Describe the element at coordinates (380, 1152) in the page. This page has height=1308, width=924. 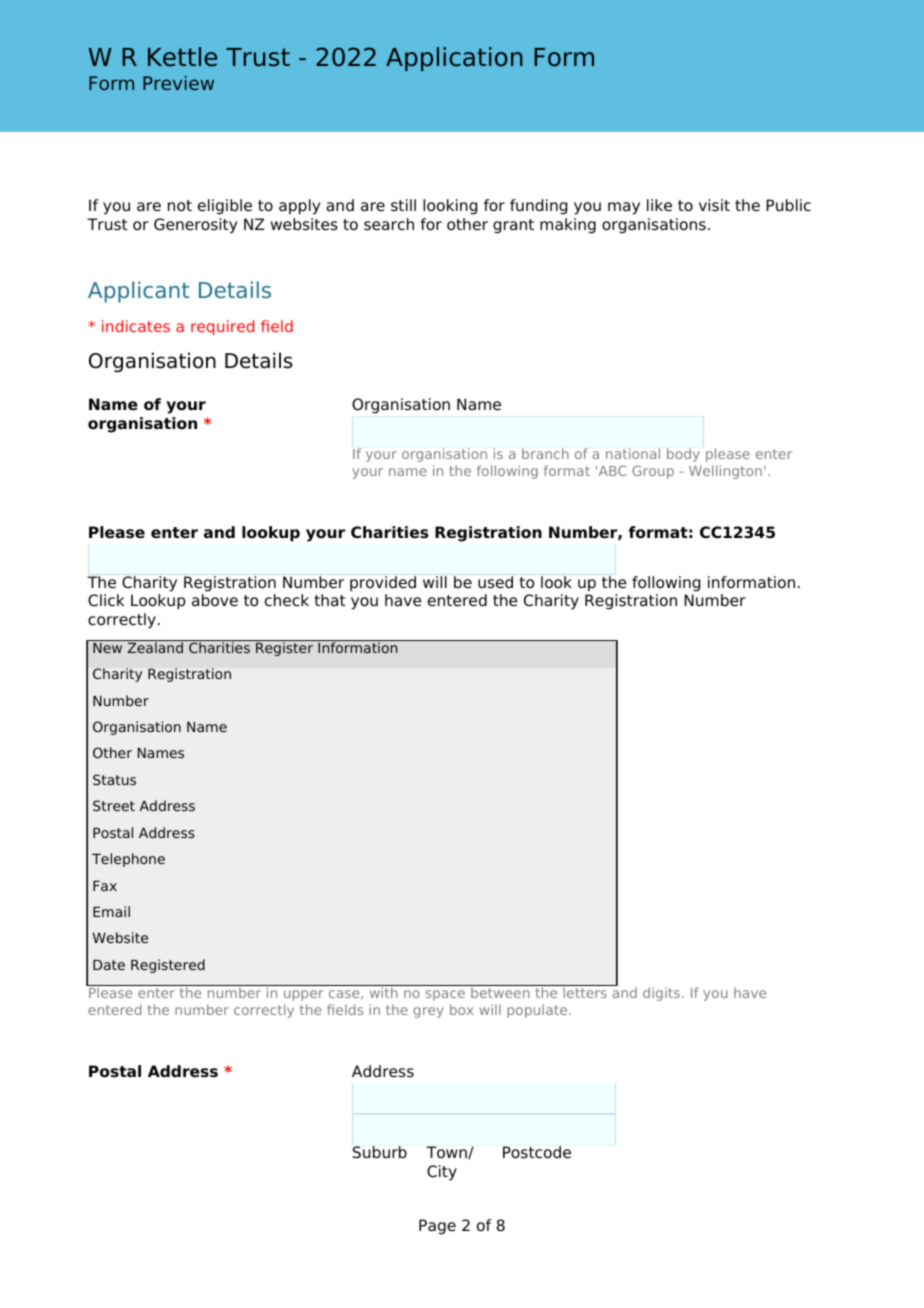
I see `Suburb` at that location.
